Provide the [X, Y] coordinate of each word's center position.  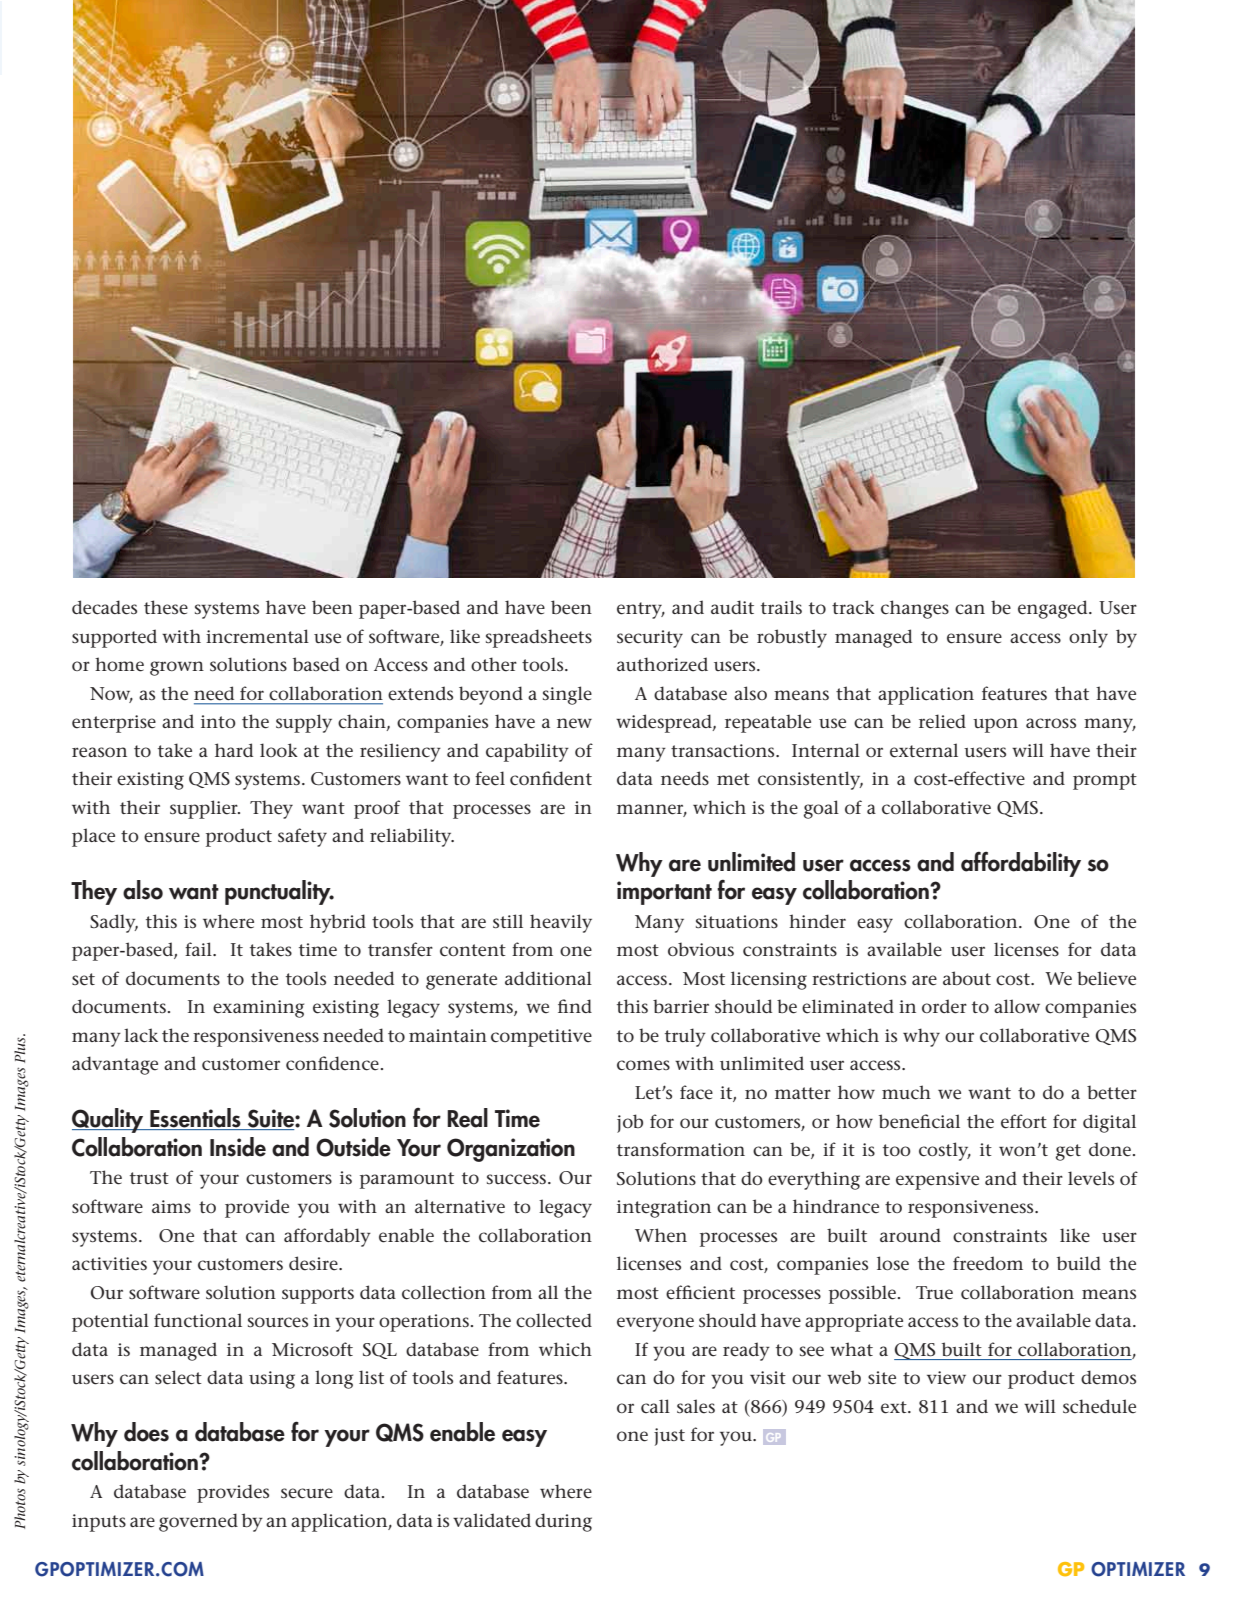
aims [171, 1206]
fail [199, 949]
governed [198, 1522]
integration [664, 1209]
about [967, 978]
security [650, 639]
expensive [937, 1181]
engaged [1054, 609]
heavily [561, 923]
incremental [257, 636]
